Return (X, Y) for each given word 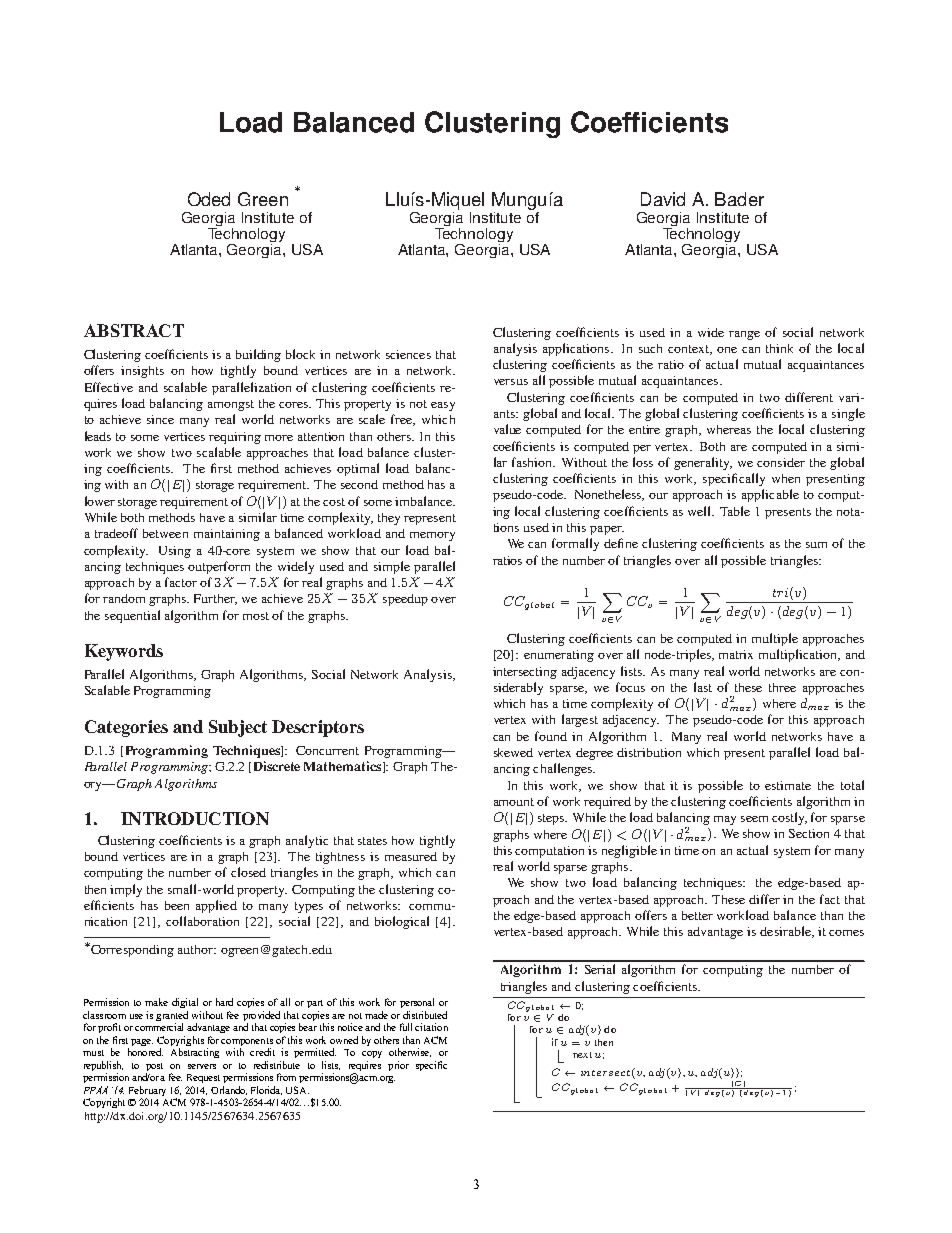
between (165, 533)
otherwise (410, 1052)
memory (432, 536)
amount (514, 802)
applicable (770, 495)
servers (202, 1066)
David (663, 199)
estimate (788, 785)
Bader (739, 199)
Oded (209, 199)
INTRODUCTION (195, 818)
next (582, 1055)
